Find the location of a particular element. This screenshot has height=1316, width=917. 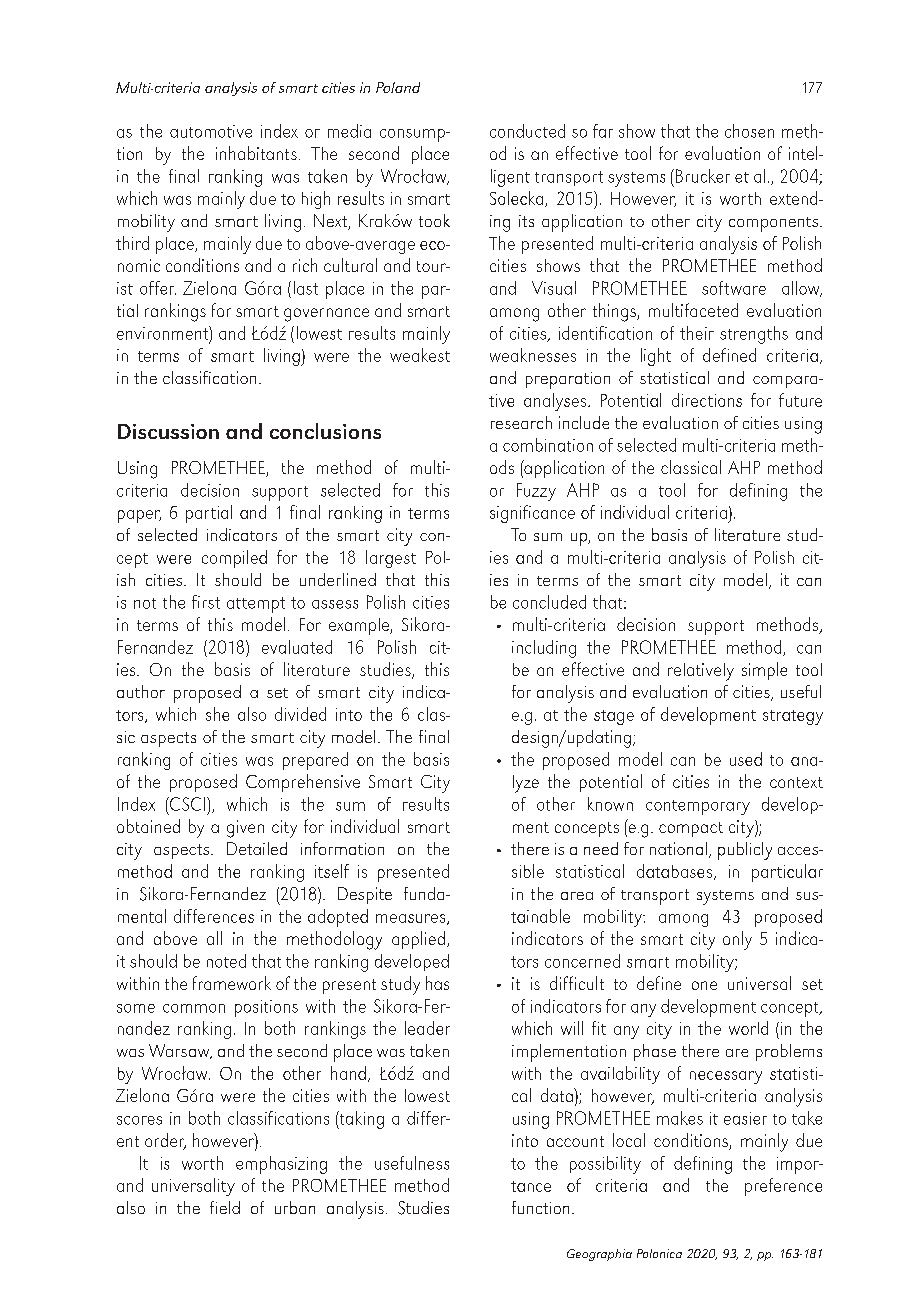

inhabitants is located at coordinates (256, 153).
